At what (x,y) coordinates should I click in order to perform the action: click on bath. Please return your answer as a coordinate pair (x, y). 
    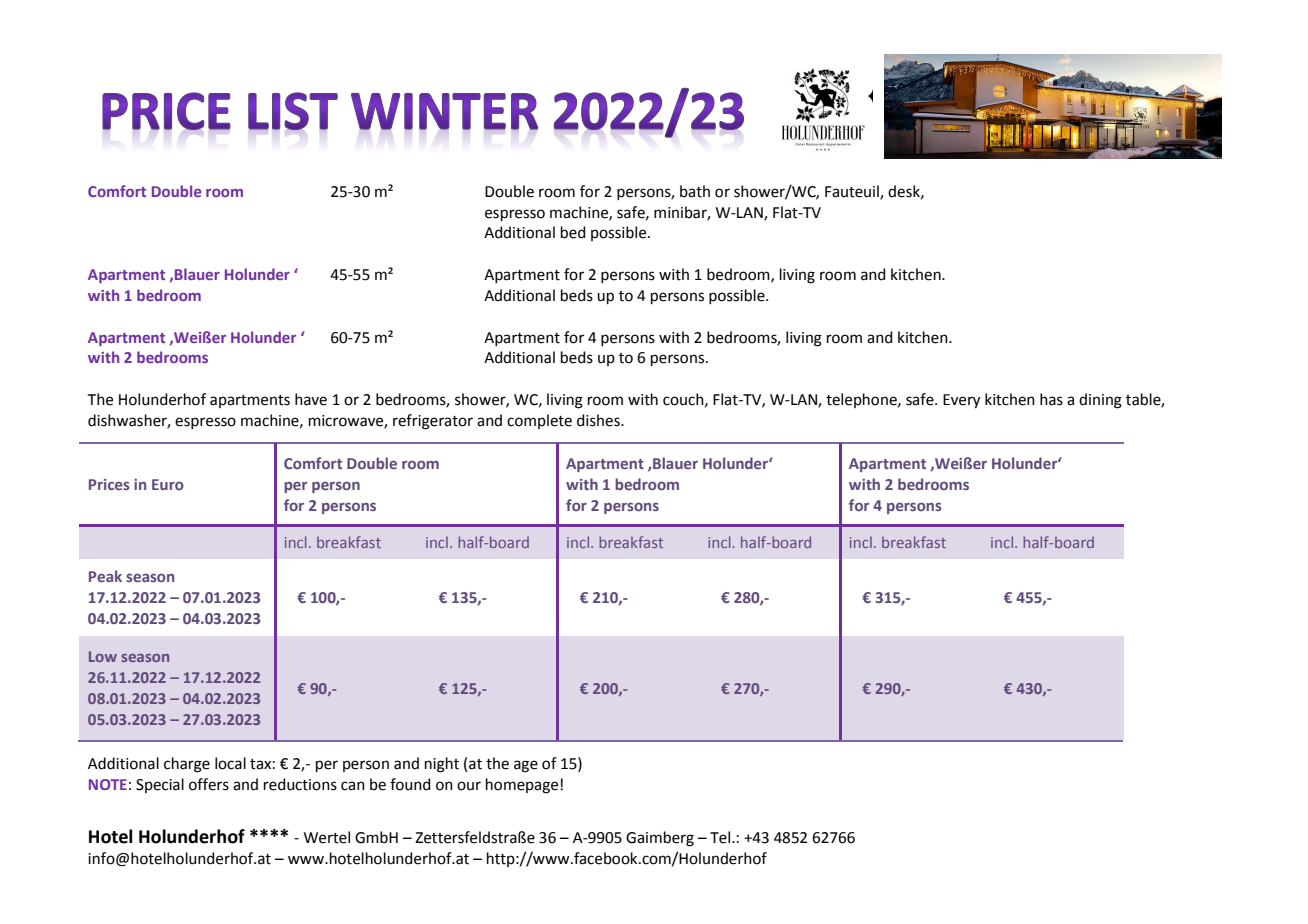
    Looking at the image, I should click on (695, 191).
